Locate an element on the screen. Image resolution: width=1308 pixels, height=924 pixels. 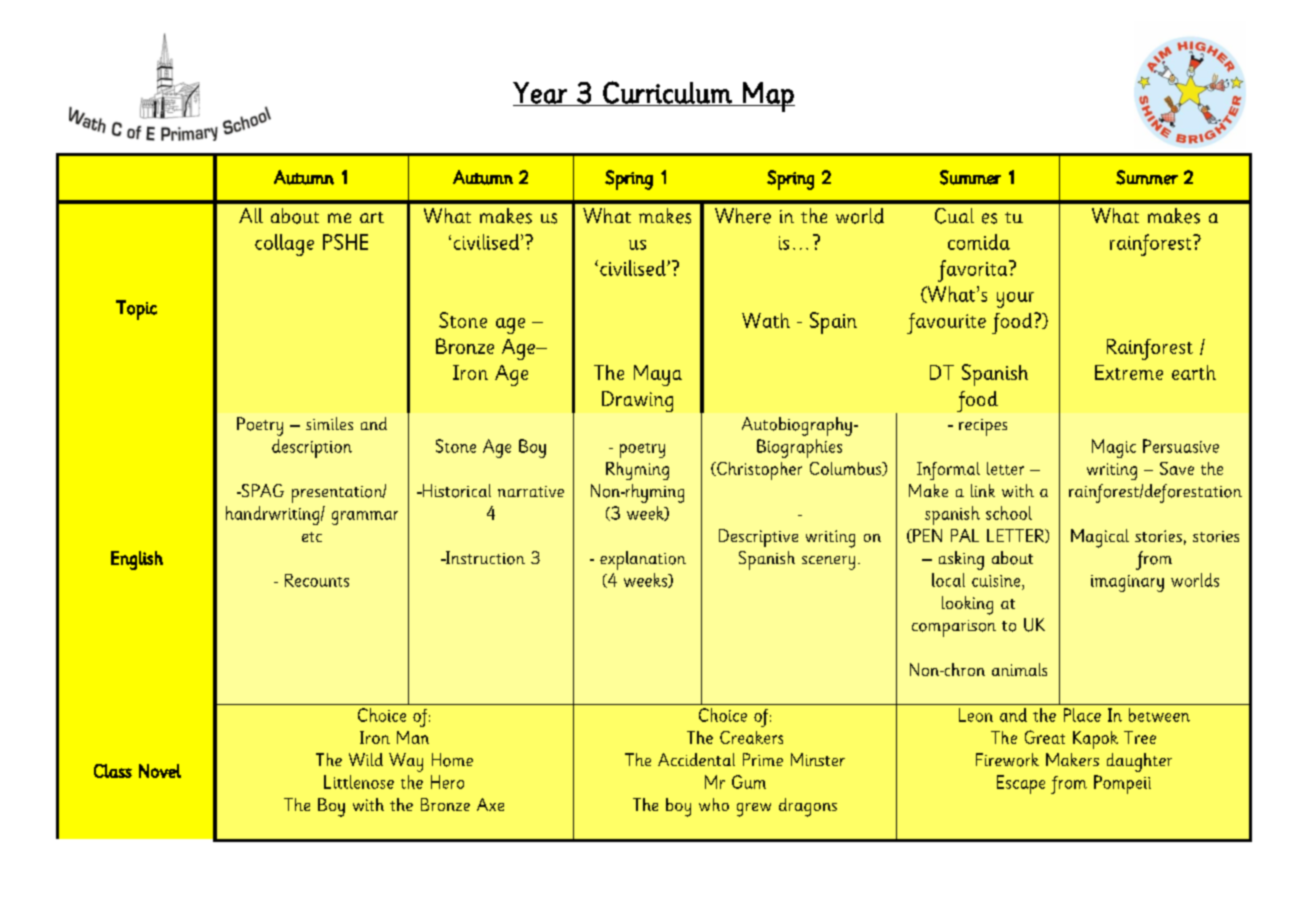
Curriculum is located at coordinates (667, 93).
